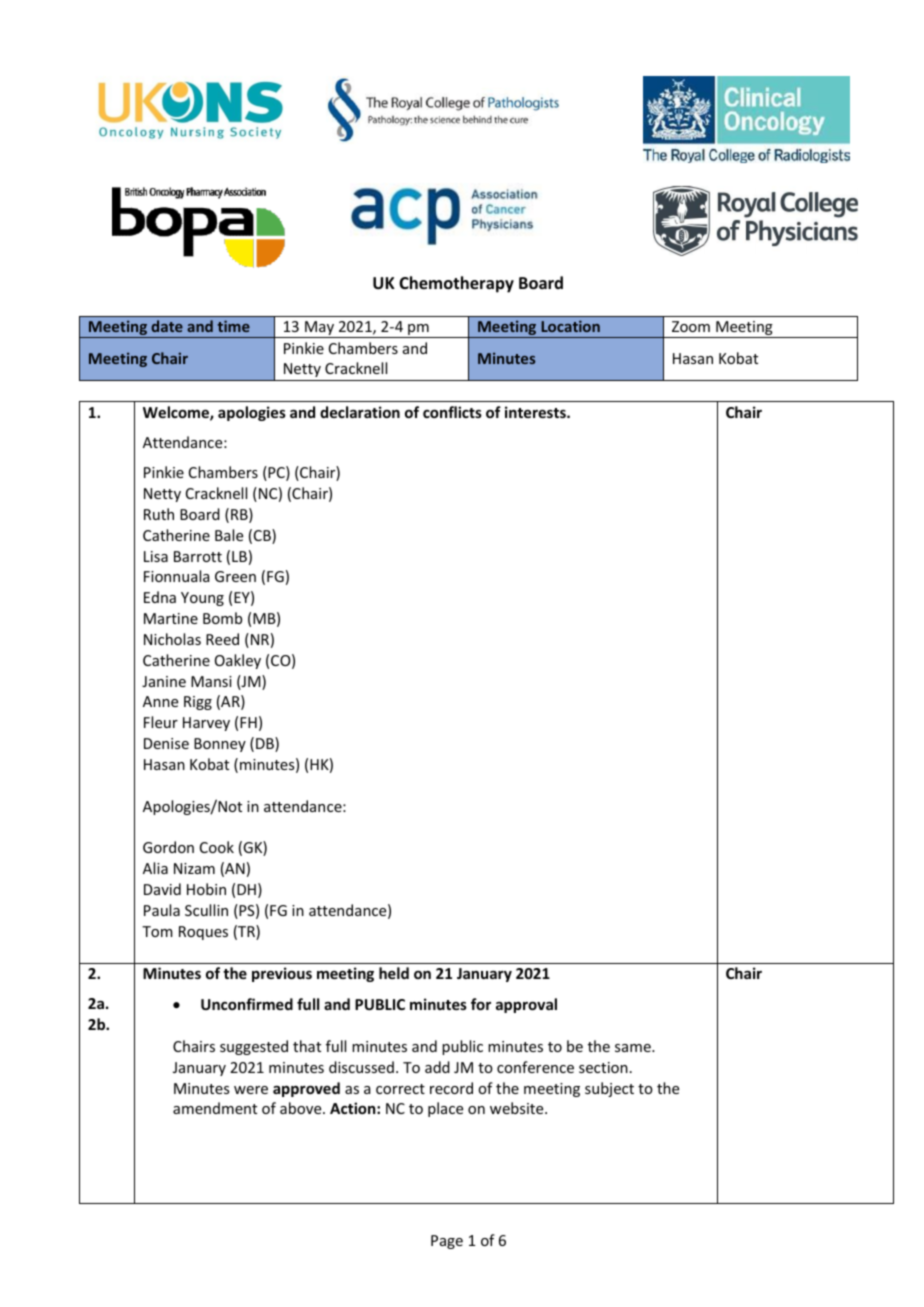  I want to click on Oakley, so click(238, 661).
